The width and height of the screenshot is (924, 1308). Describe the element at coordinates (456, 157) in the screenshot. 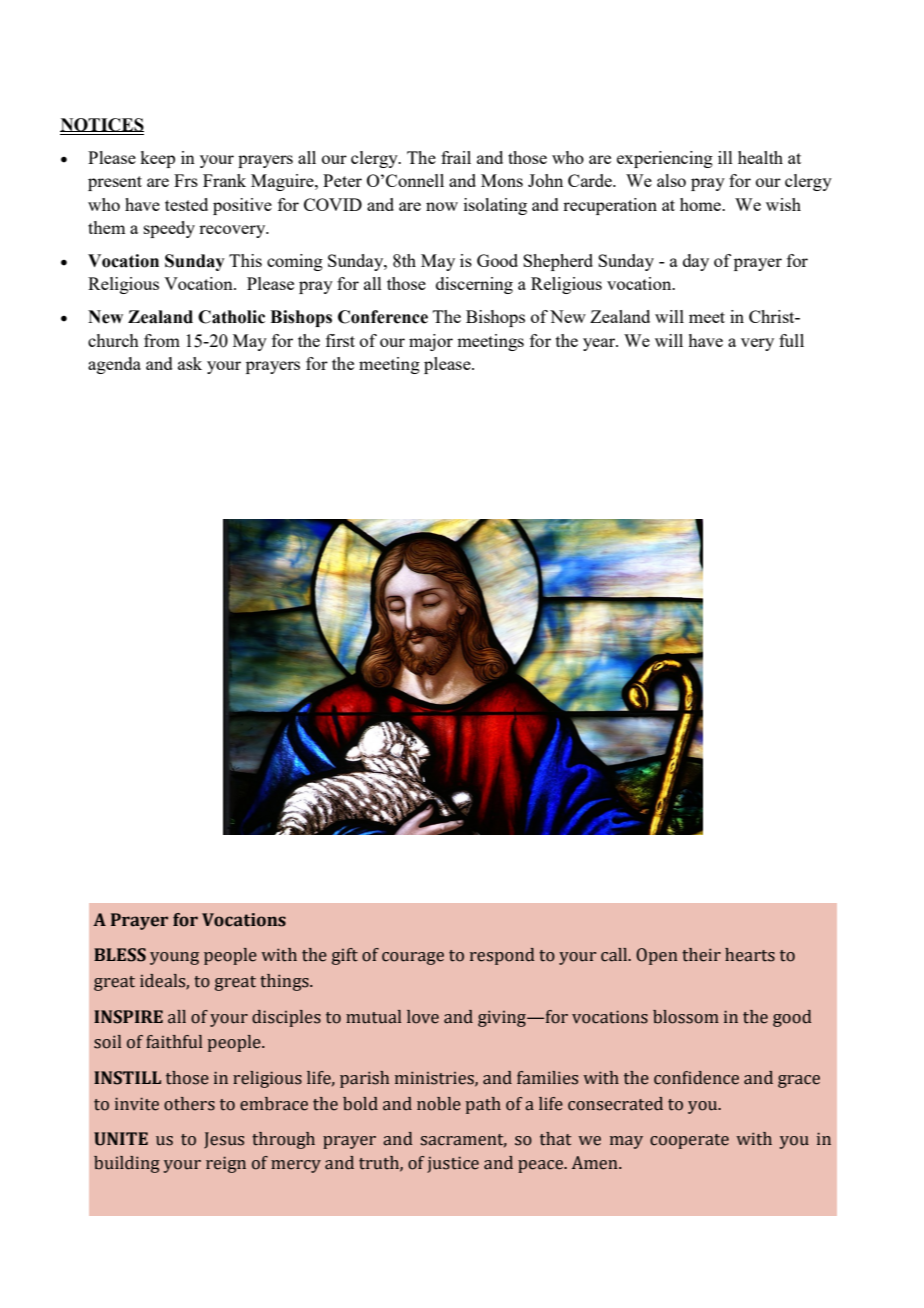

I see `frail` at that location.
